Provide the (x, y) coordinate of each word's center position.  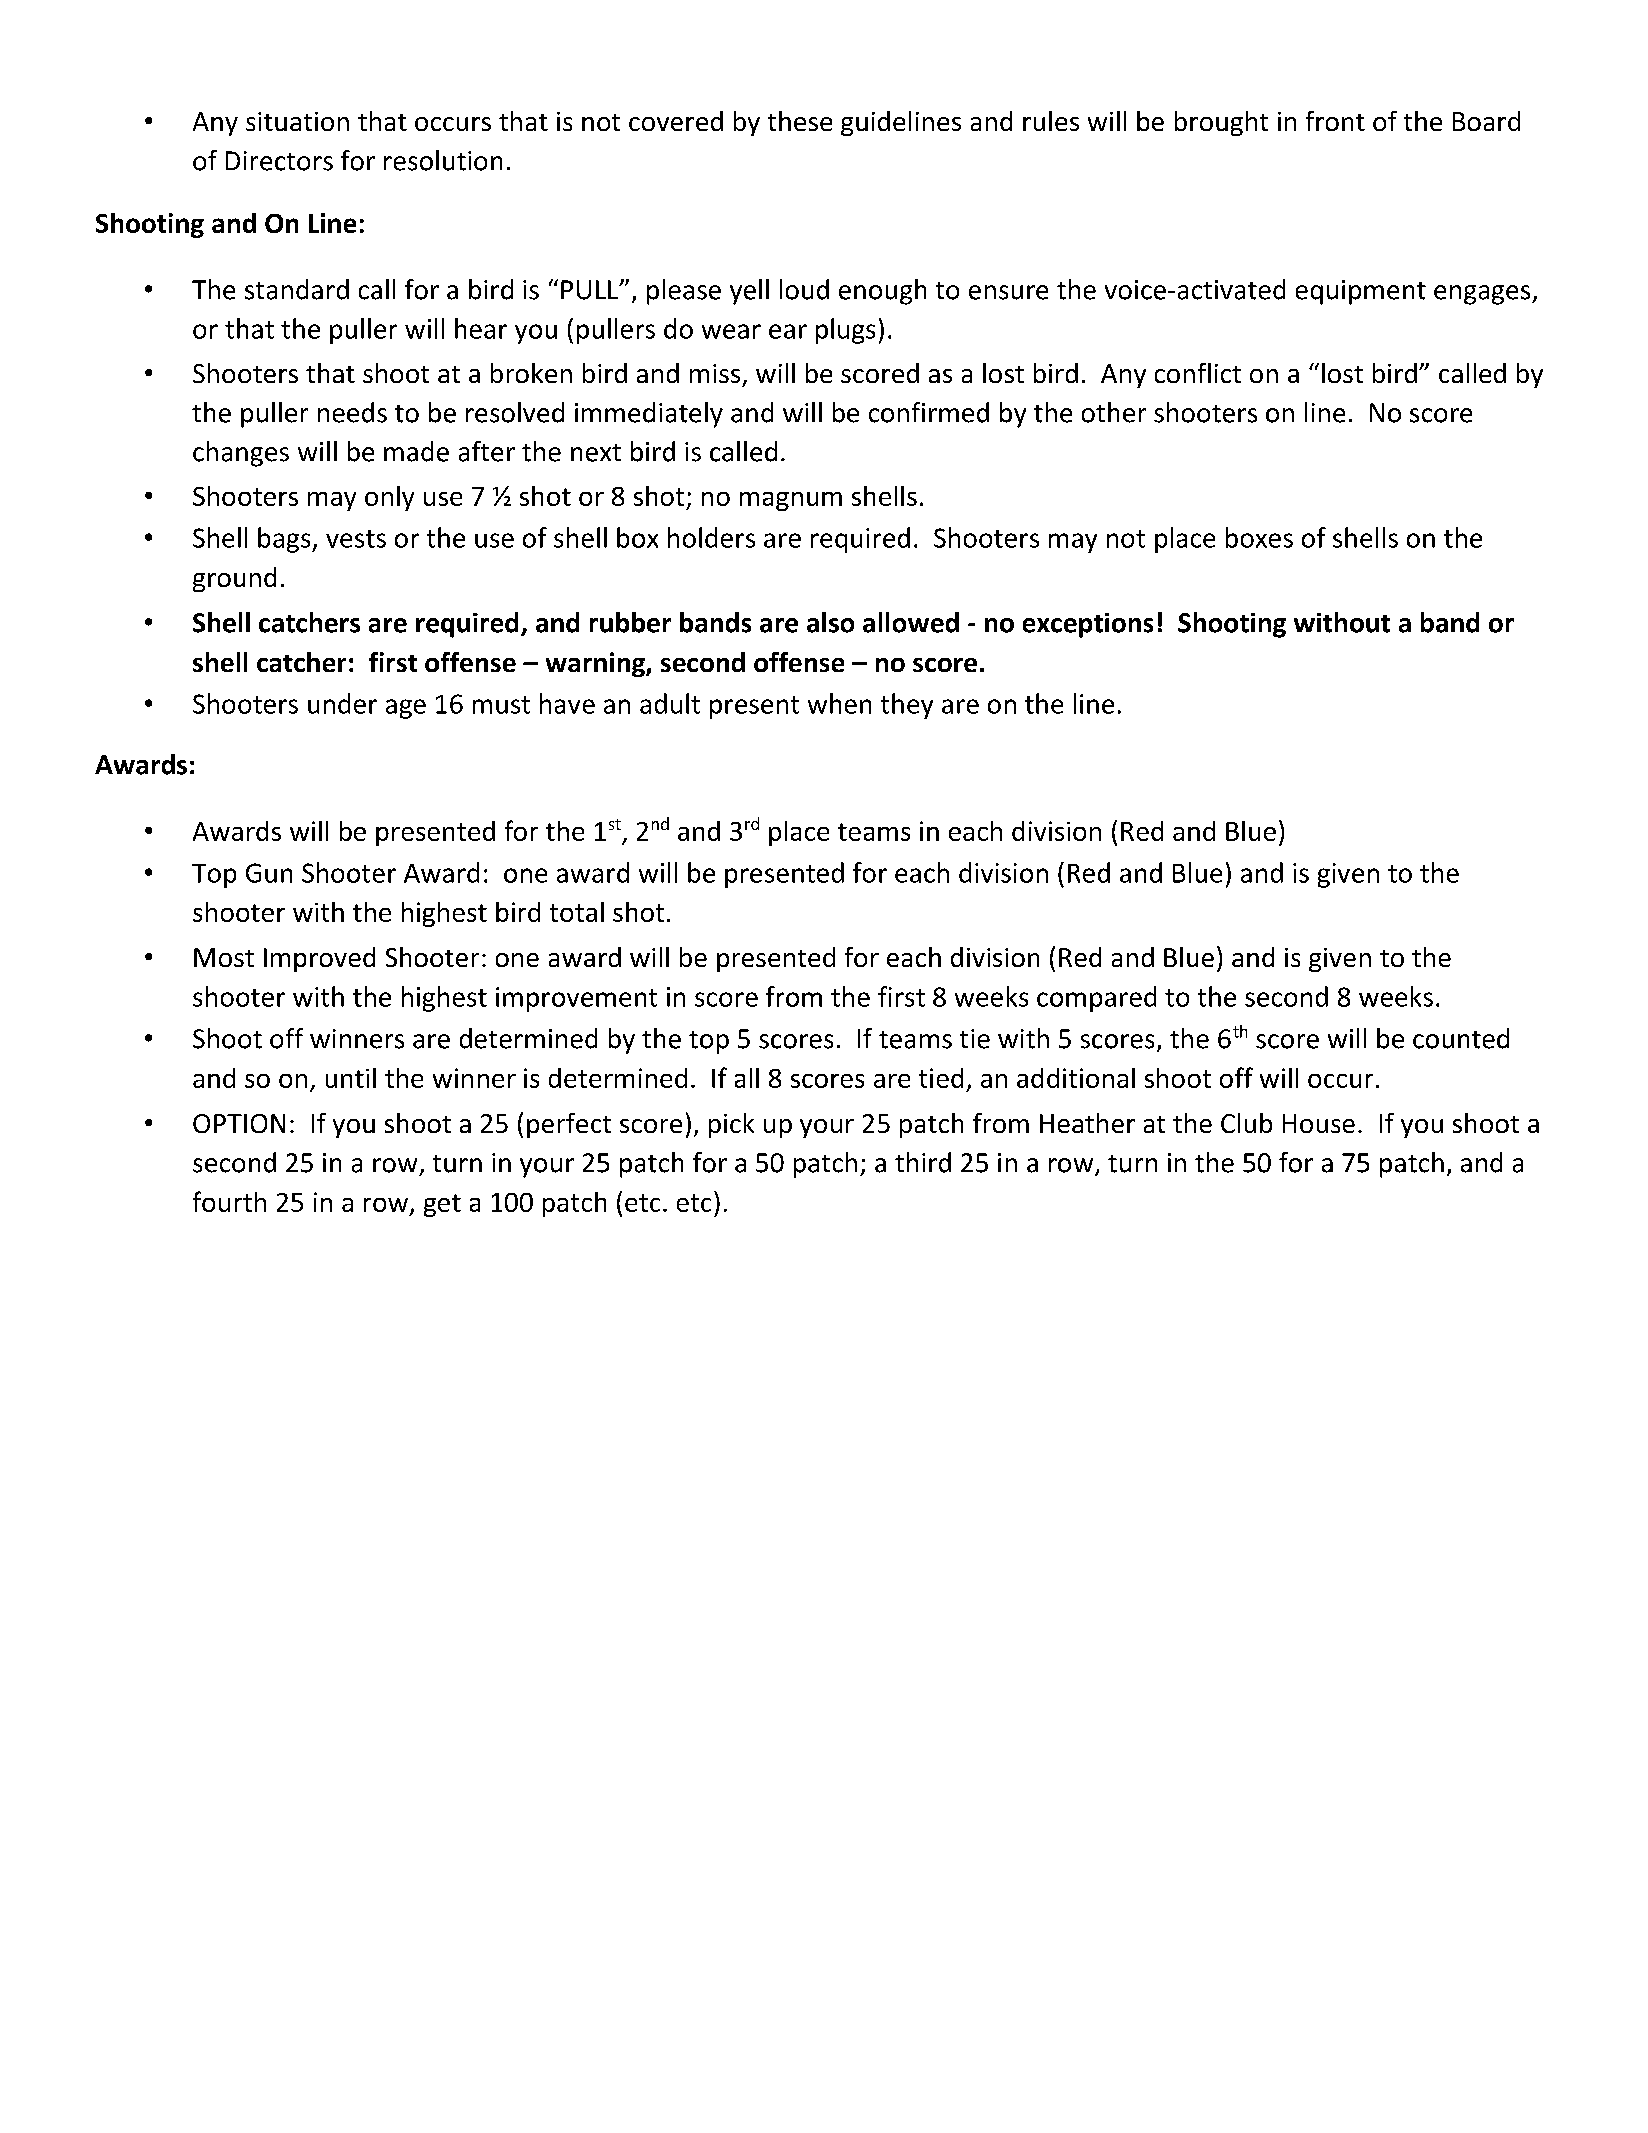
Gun (269, 873)
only (389, 498)
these (800, 121)
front (1335, 121)
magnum (791, 501)
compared (1096, 999)
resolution (443, 160)
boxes (1259, 537)
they (907, 706)
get (442, 1205)
